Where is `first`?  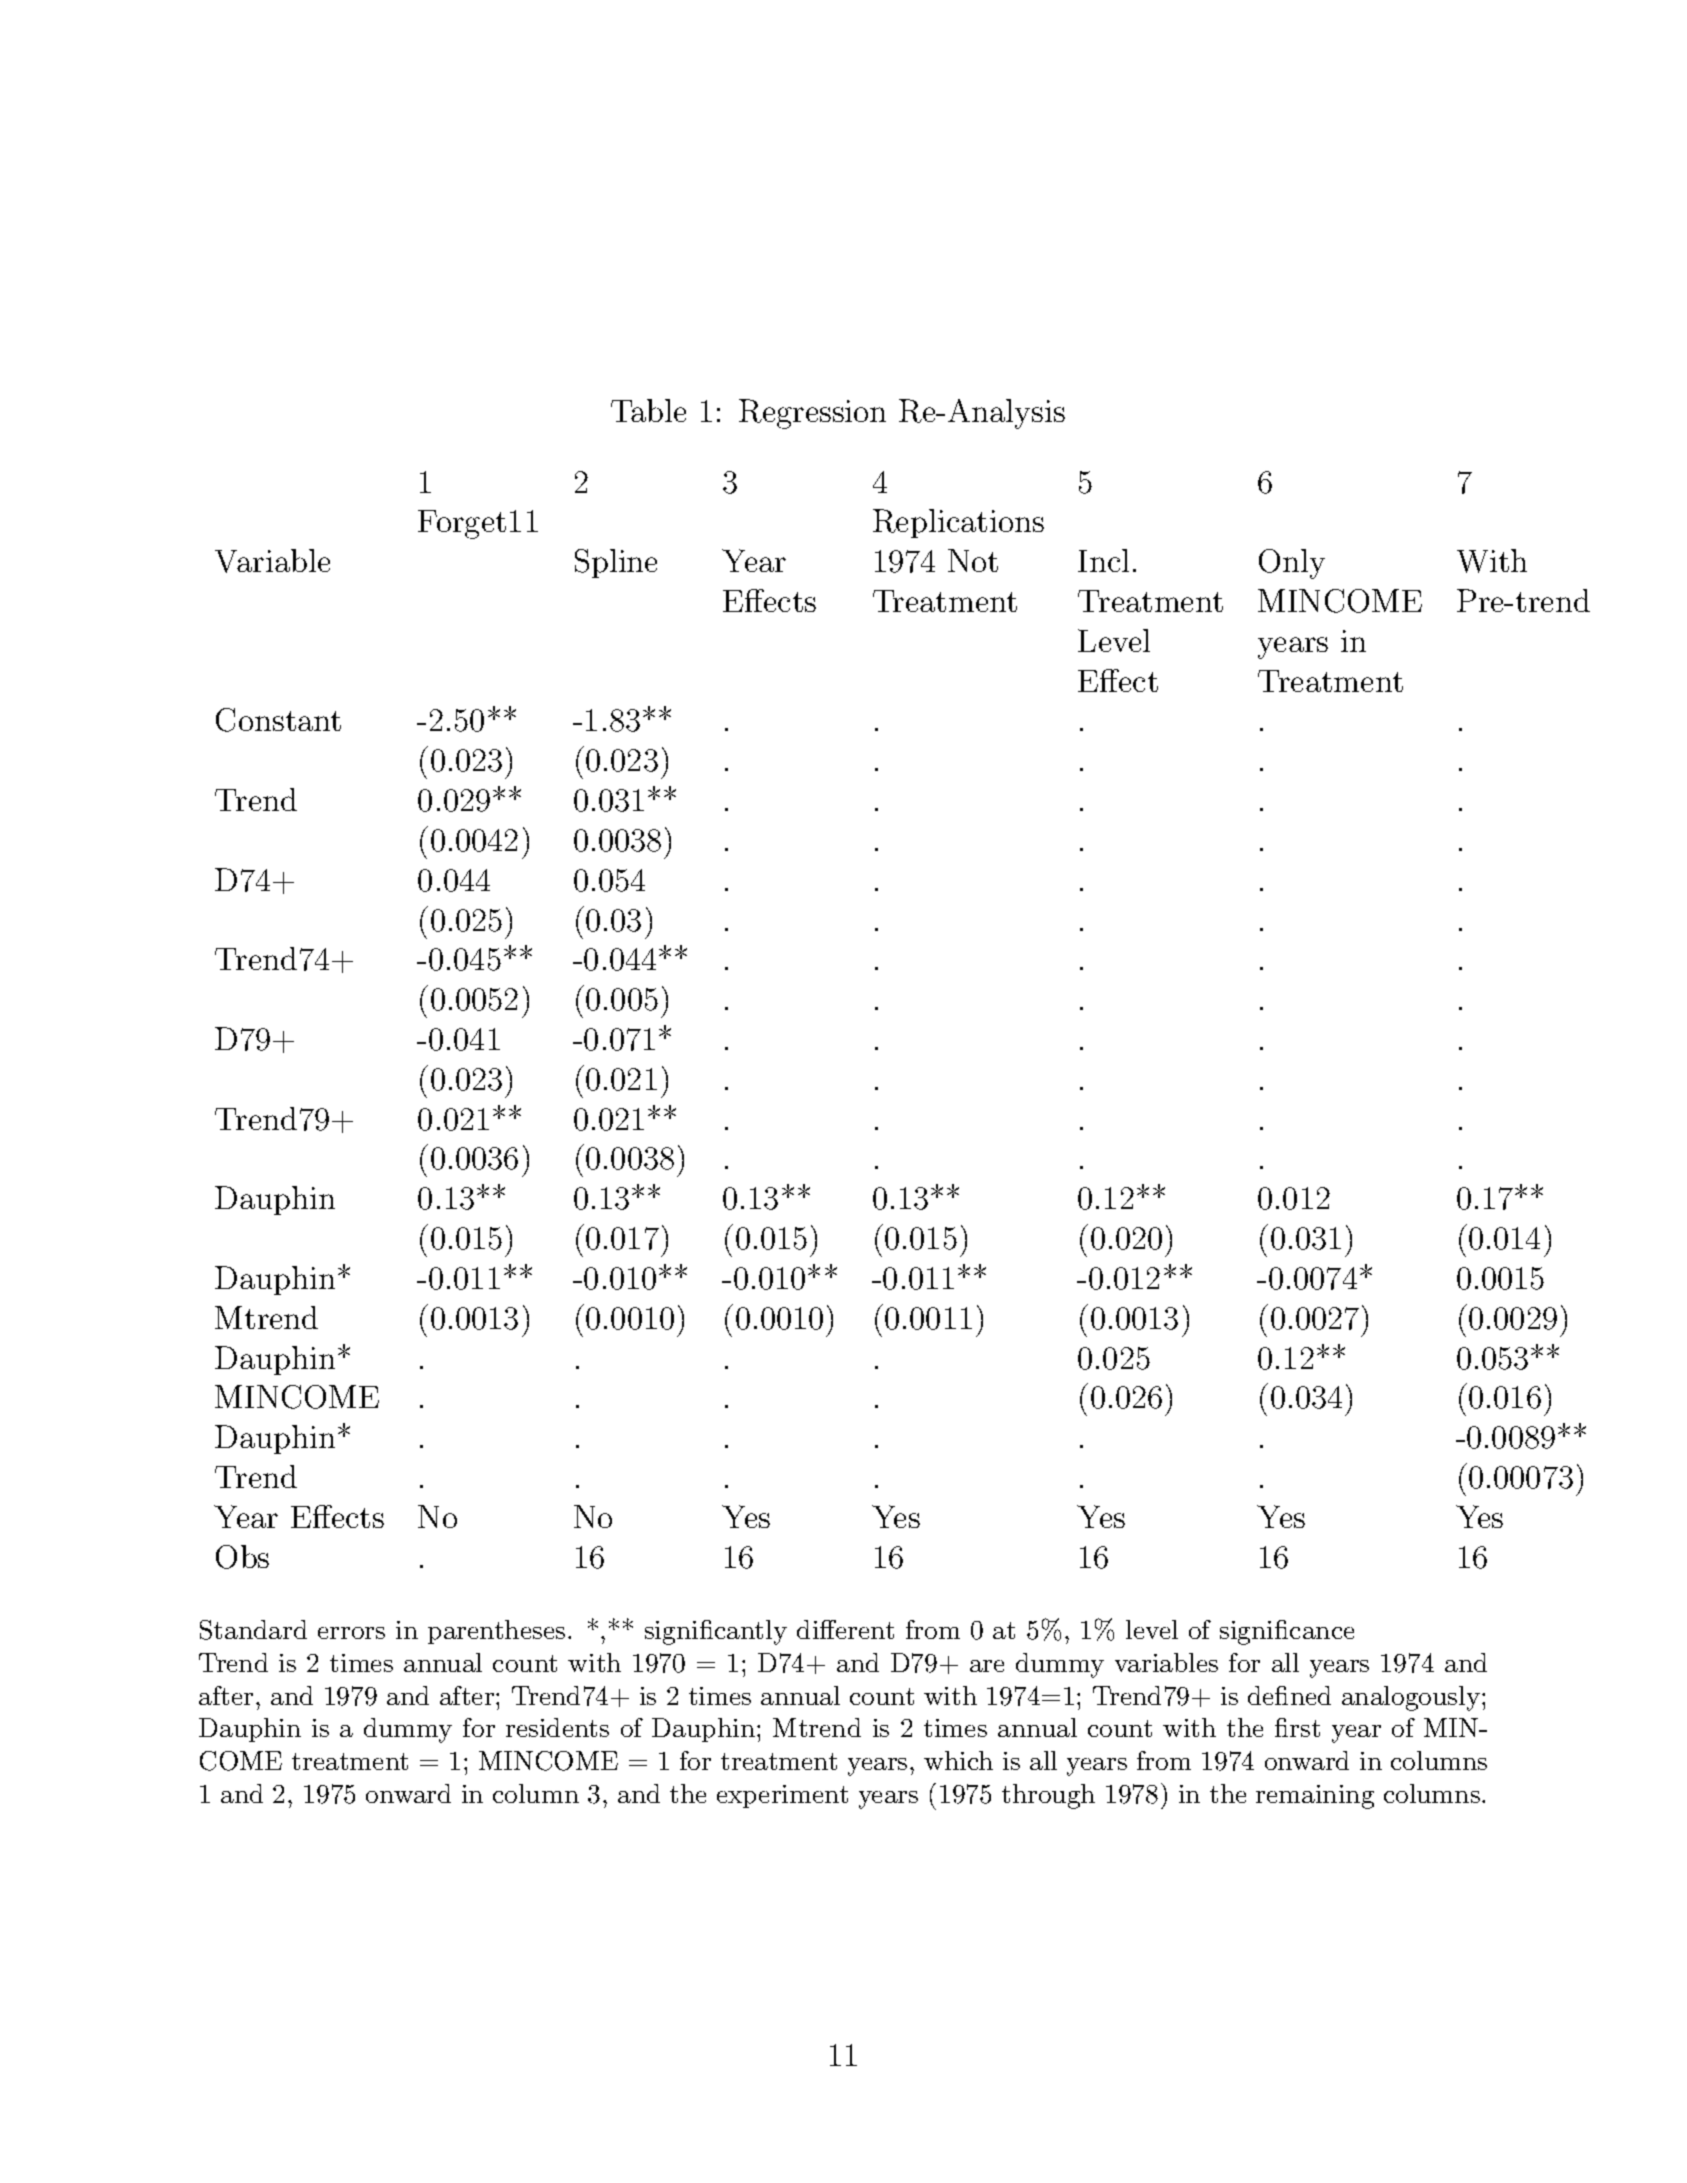 first is located at coordinates (1297, 1727).
